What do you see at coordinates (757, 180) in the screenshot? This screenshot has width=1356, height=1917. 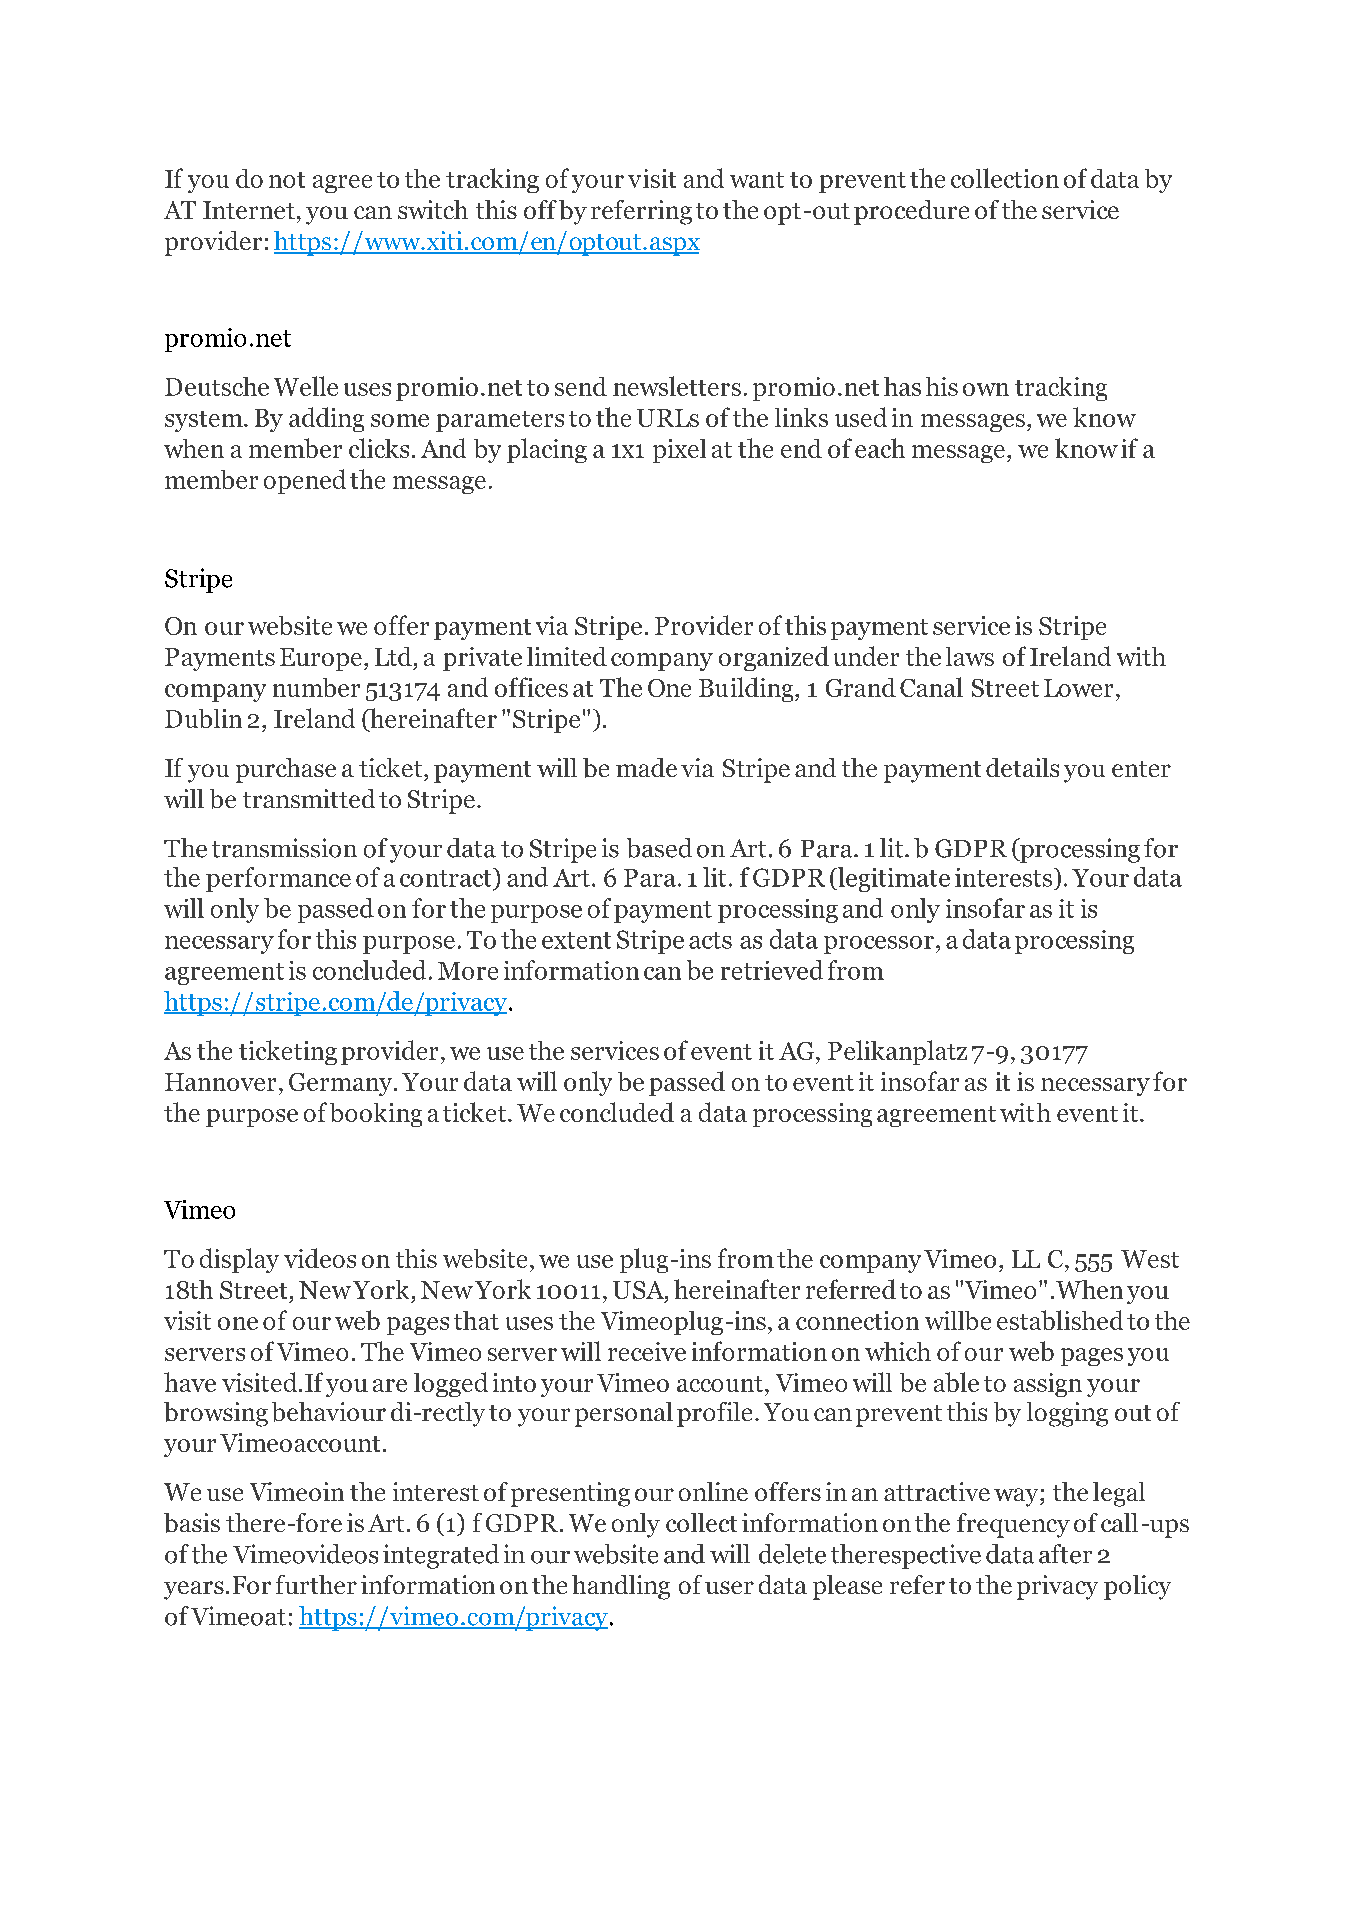 I see `want` at bounding box center [757, 180].
